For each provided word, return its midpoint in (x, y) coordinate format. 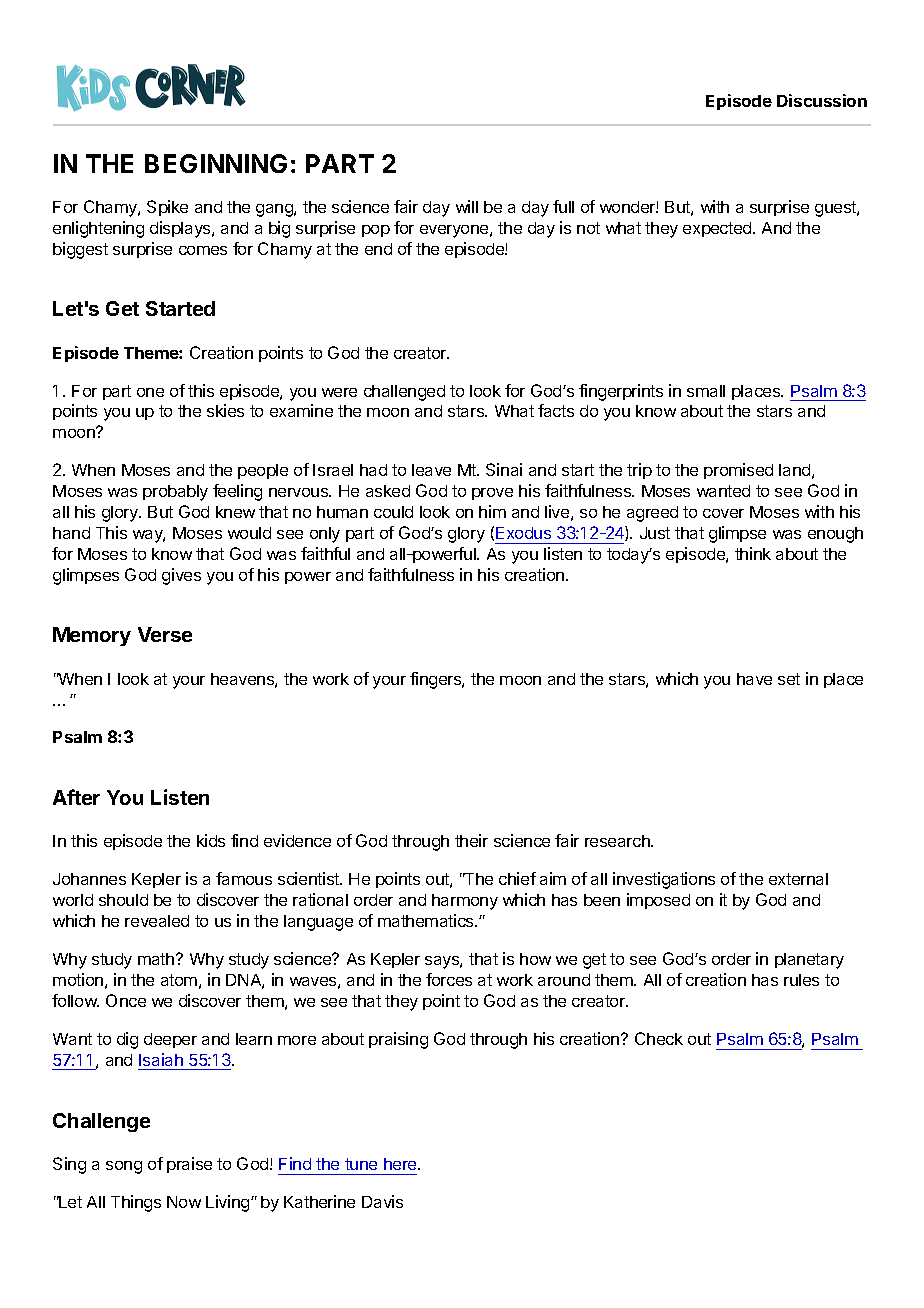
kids (211, 840)
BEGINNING (216, 163)
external (798, 879)
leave (431, 470)
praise (189, 1165)
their (471, 840)
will (467, 206)
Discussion (822, 100)
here (401, 1164)
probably (175, 493)
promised (738, 471)
